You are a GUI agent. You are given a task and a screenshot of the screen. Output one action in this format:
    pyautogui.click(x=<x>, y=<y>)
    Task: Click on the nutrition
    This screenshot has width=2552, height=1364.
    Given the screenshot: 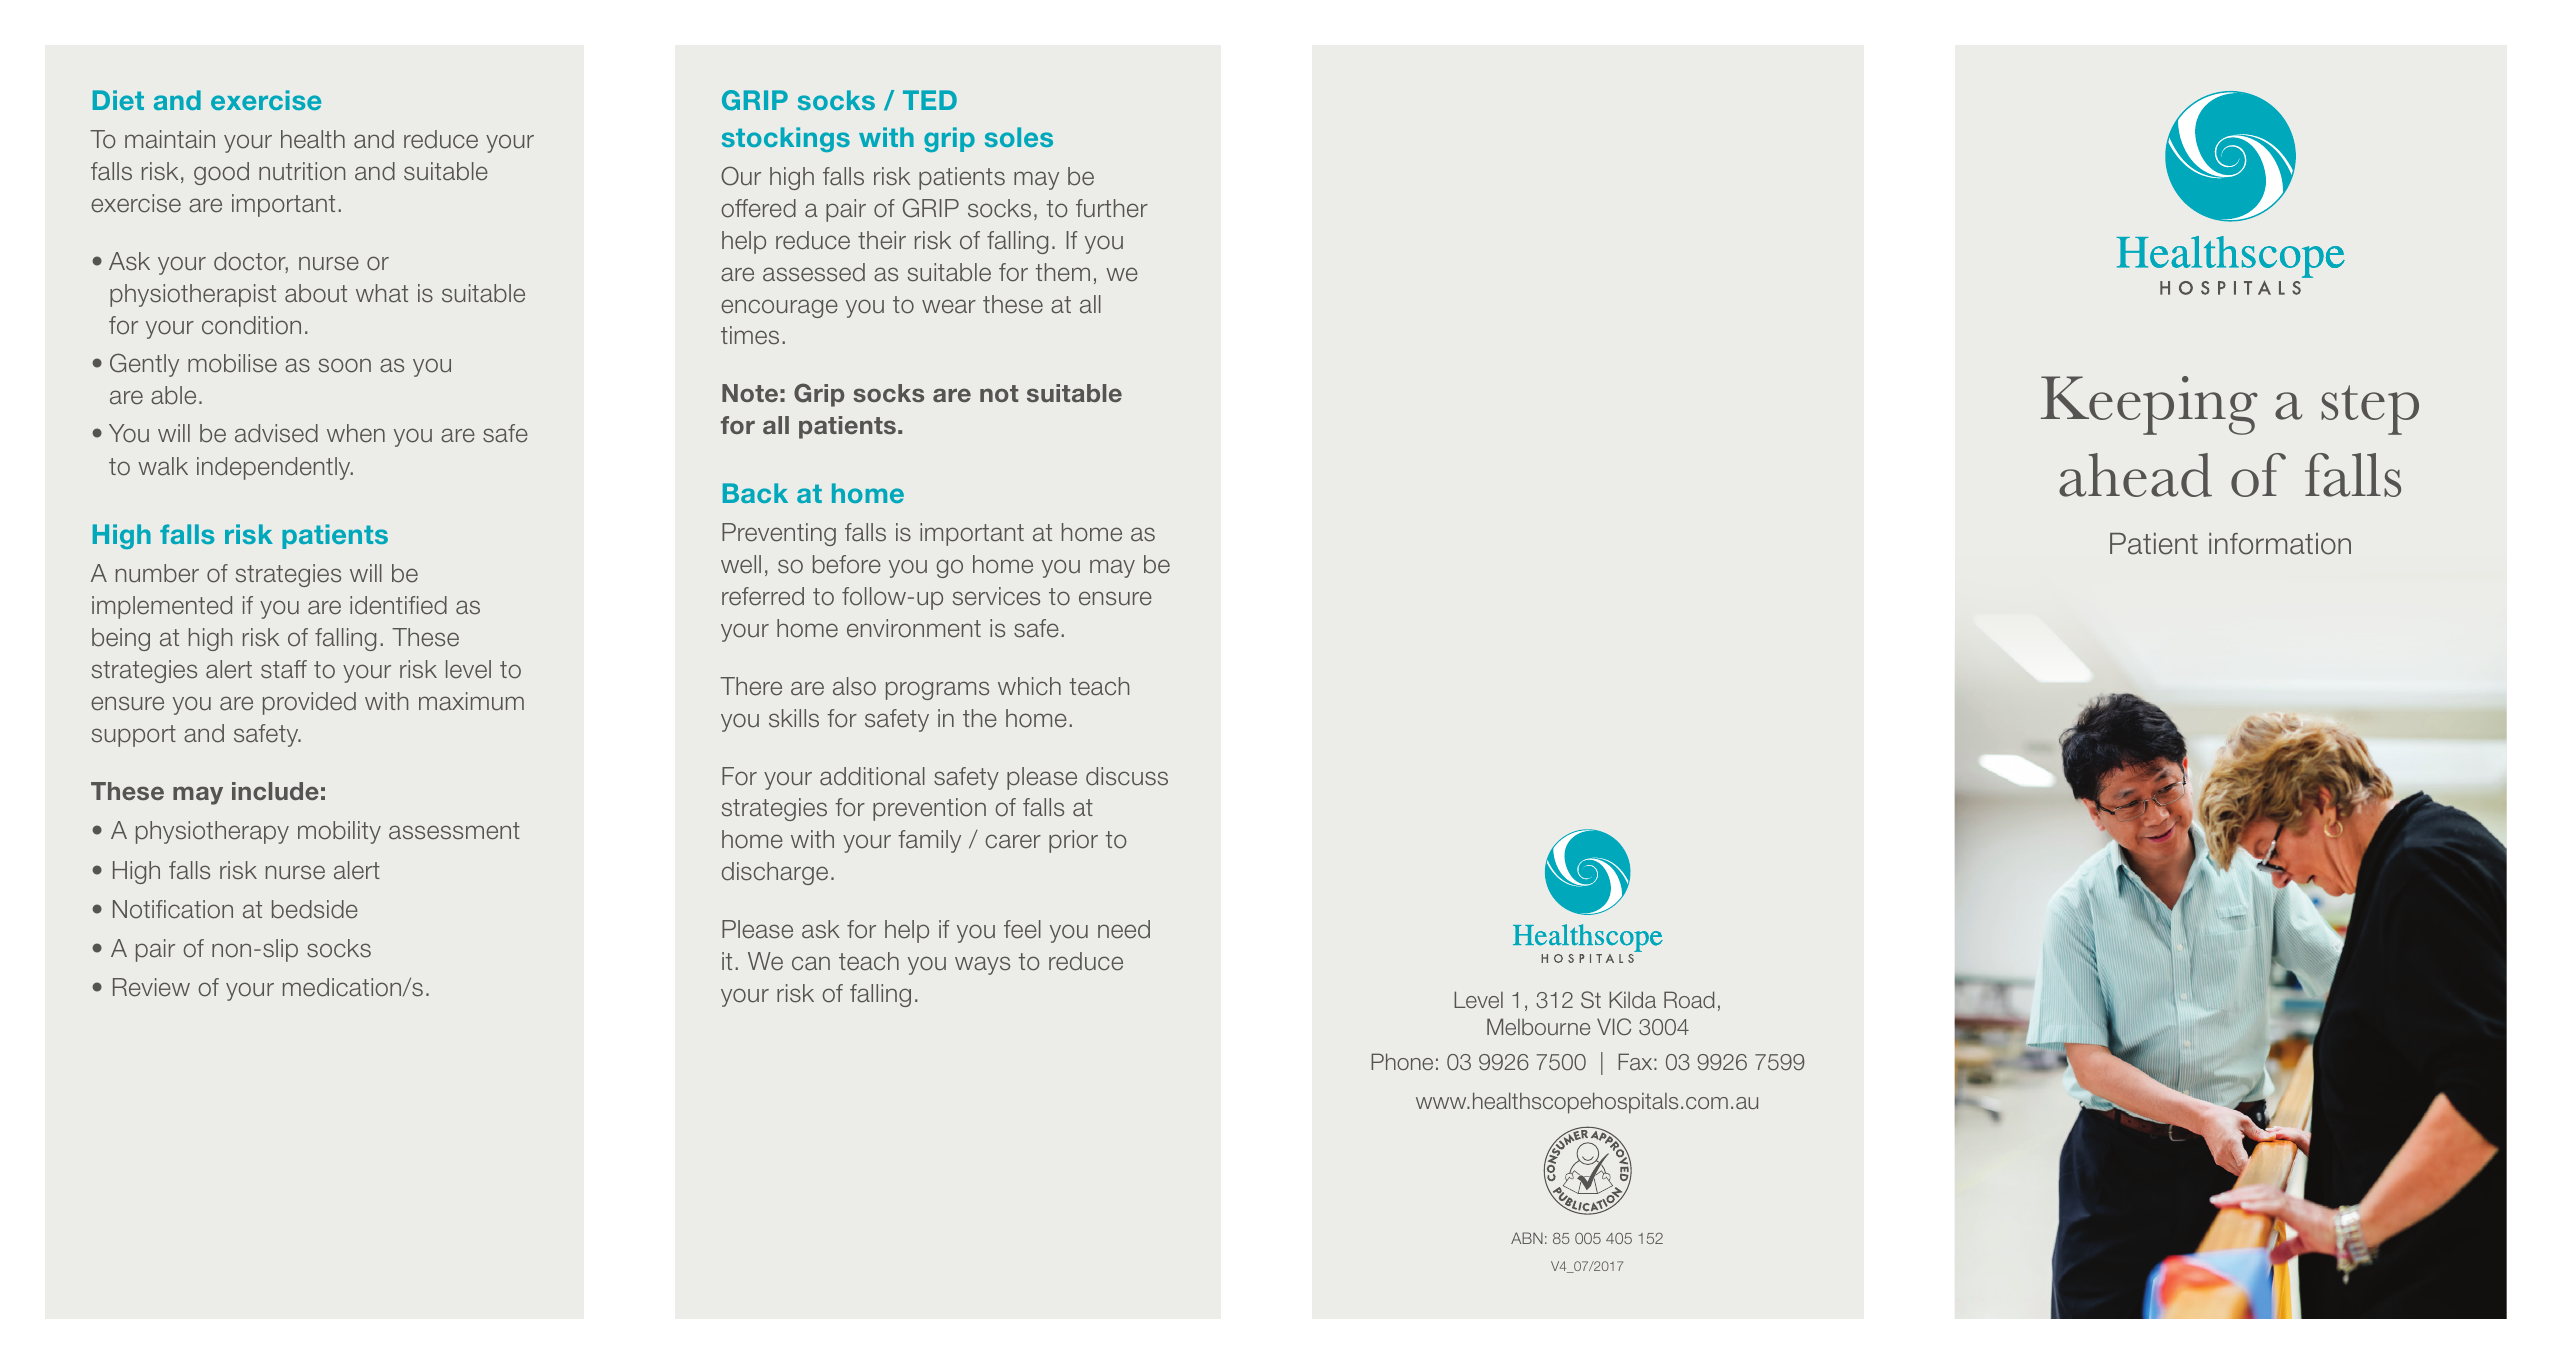 What is the action you would take?
    pyautogui.click(x=302, y=171)
